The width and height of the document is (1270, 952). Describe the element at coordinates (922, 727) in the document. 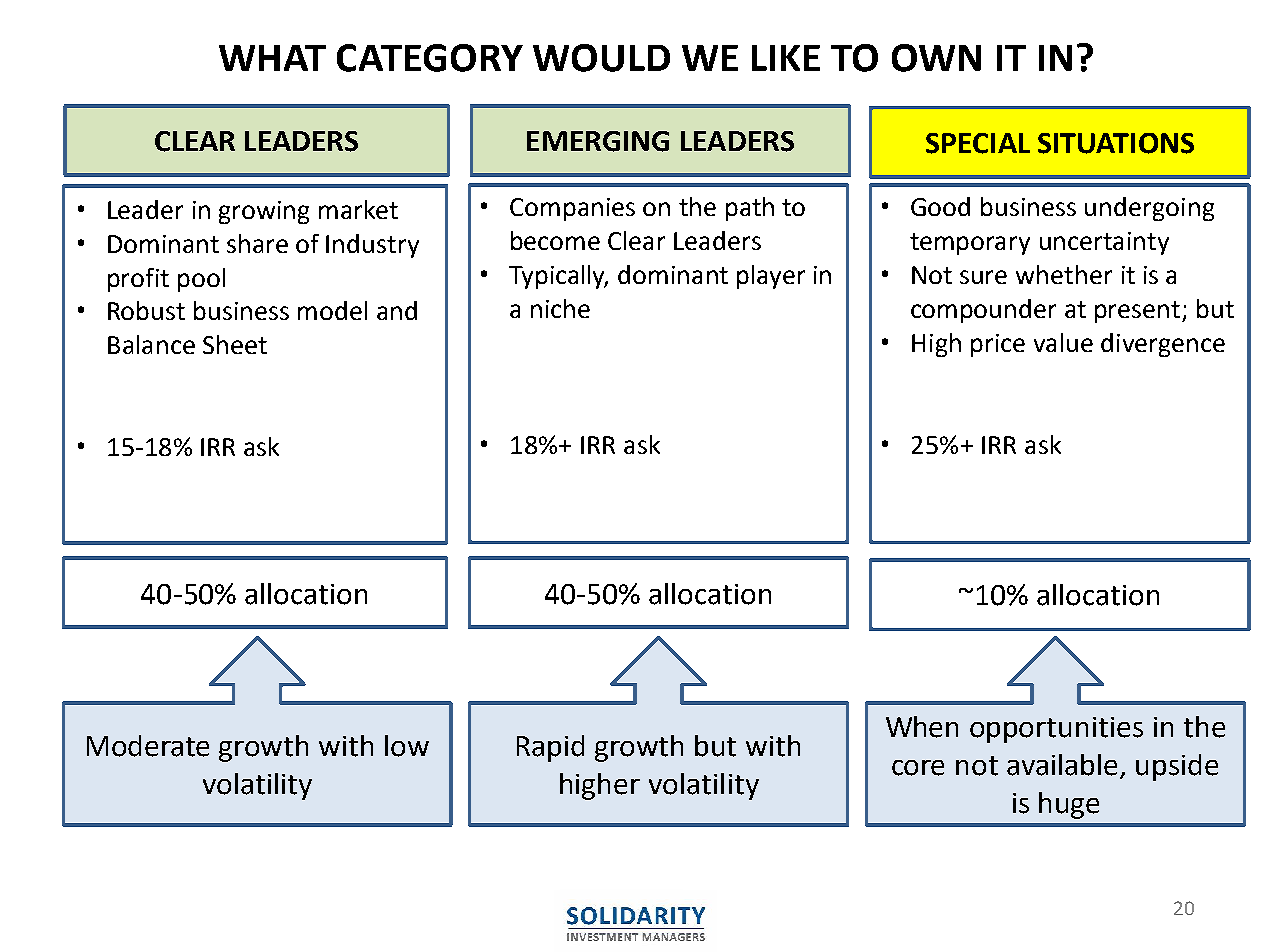

I see `When` at that location.
